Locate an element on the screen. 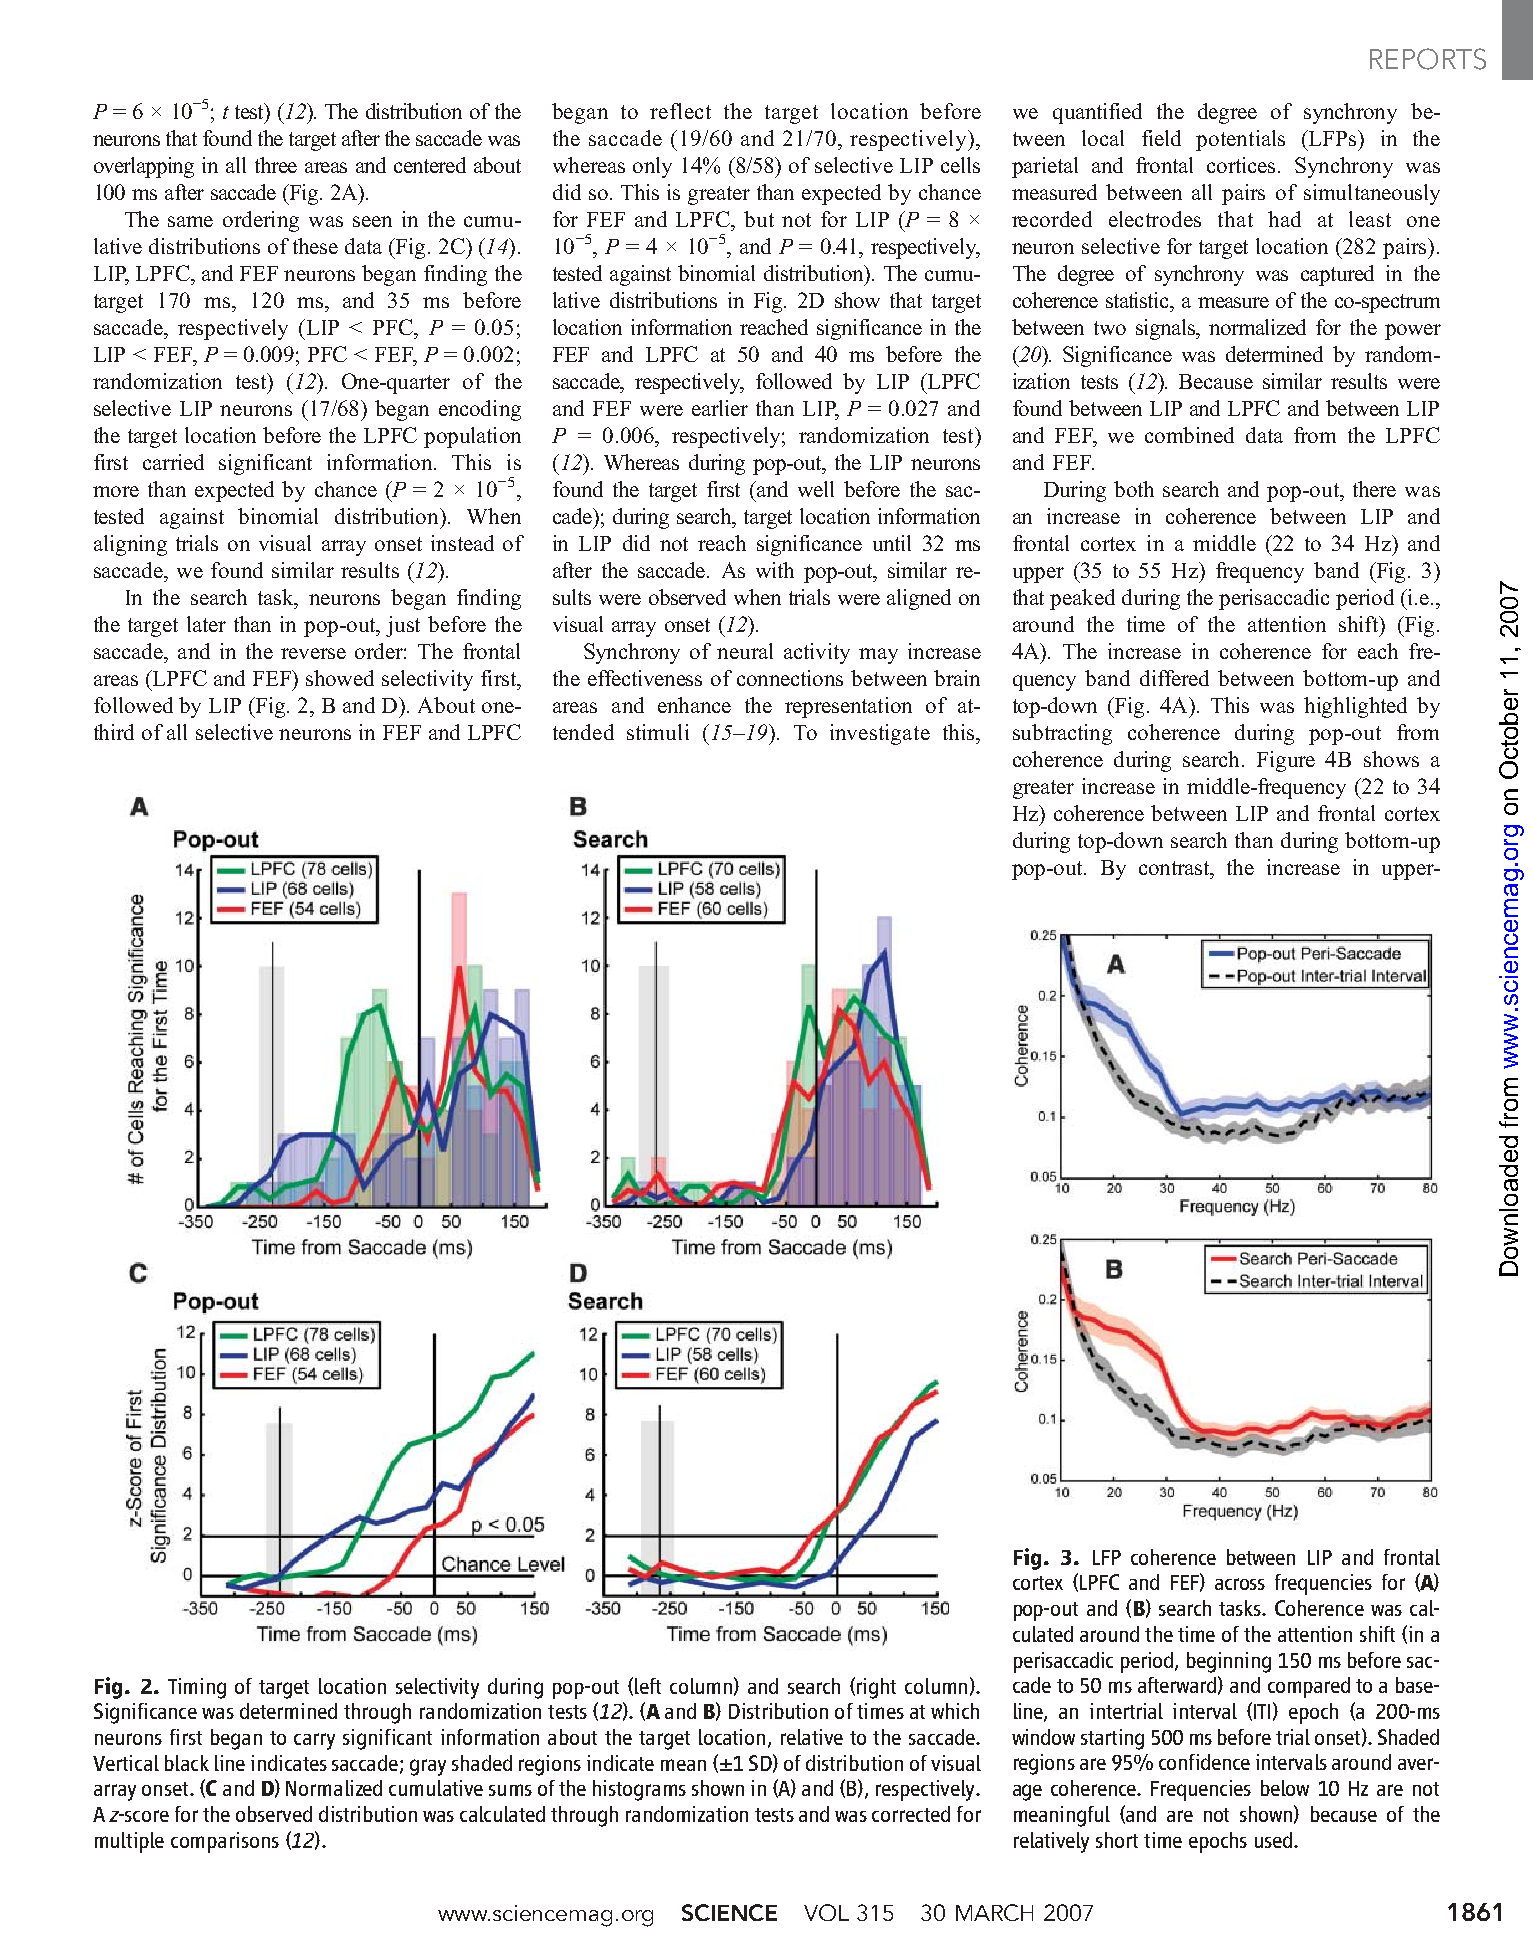  VOL is located at coordinates (826, 1912).
